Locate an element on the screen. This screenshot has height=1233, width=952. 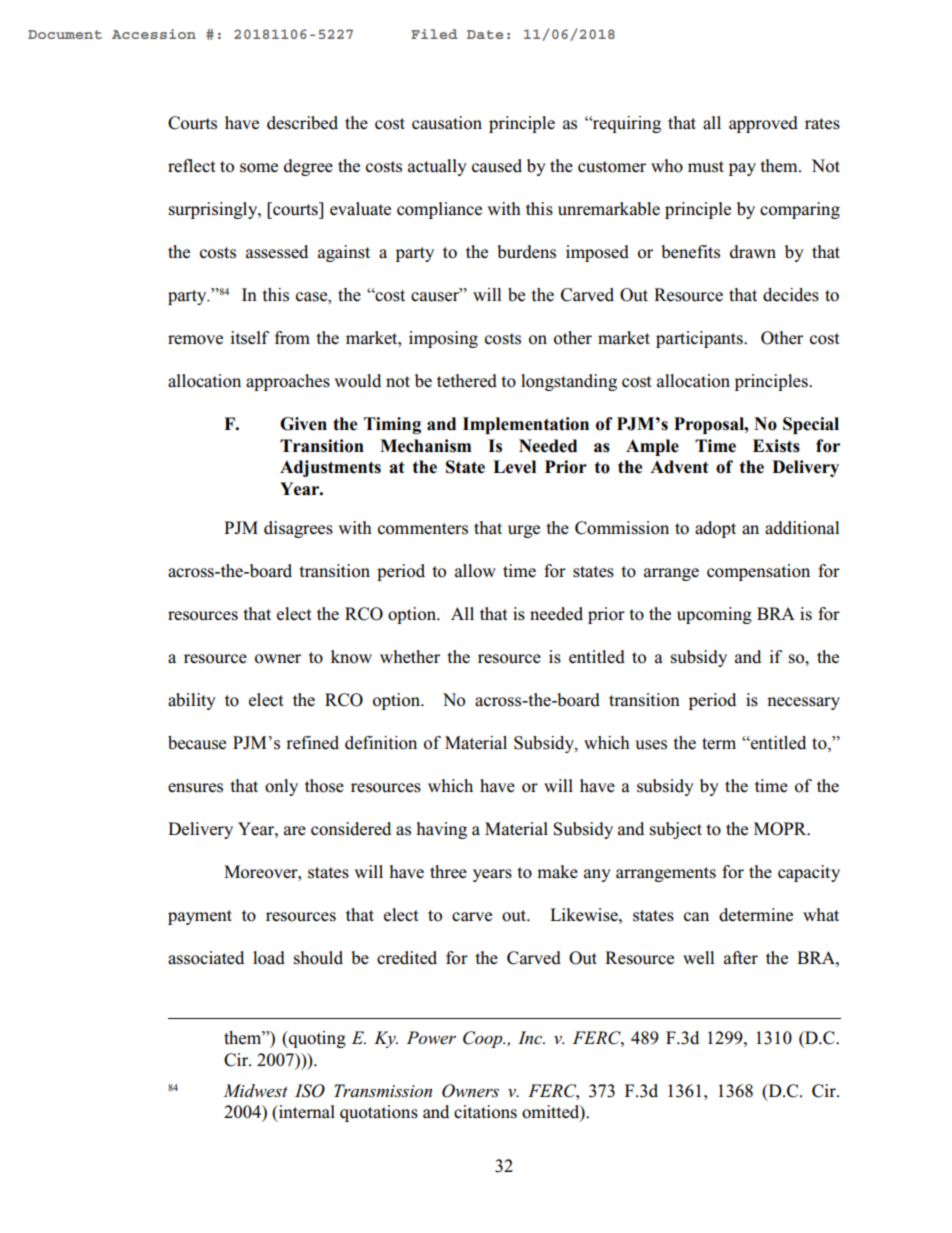
approved is located at coordinates (763, 124).
